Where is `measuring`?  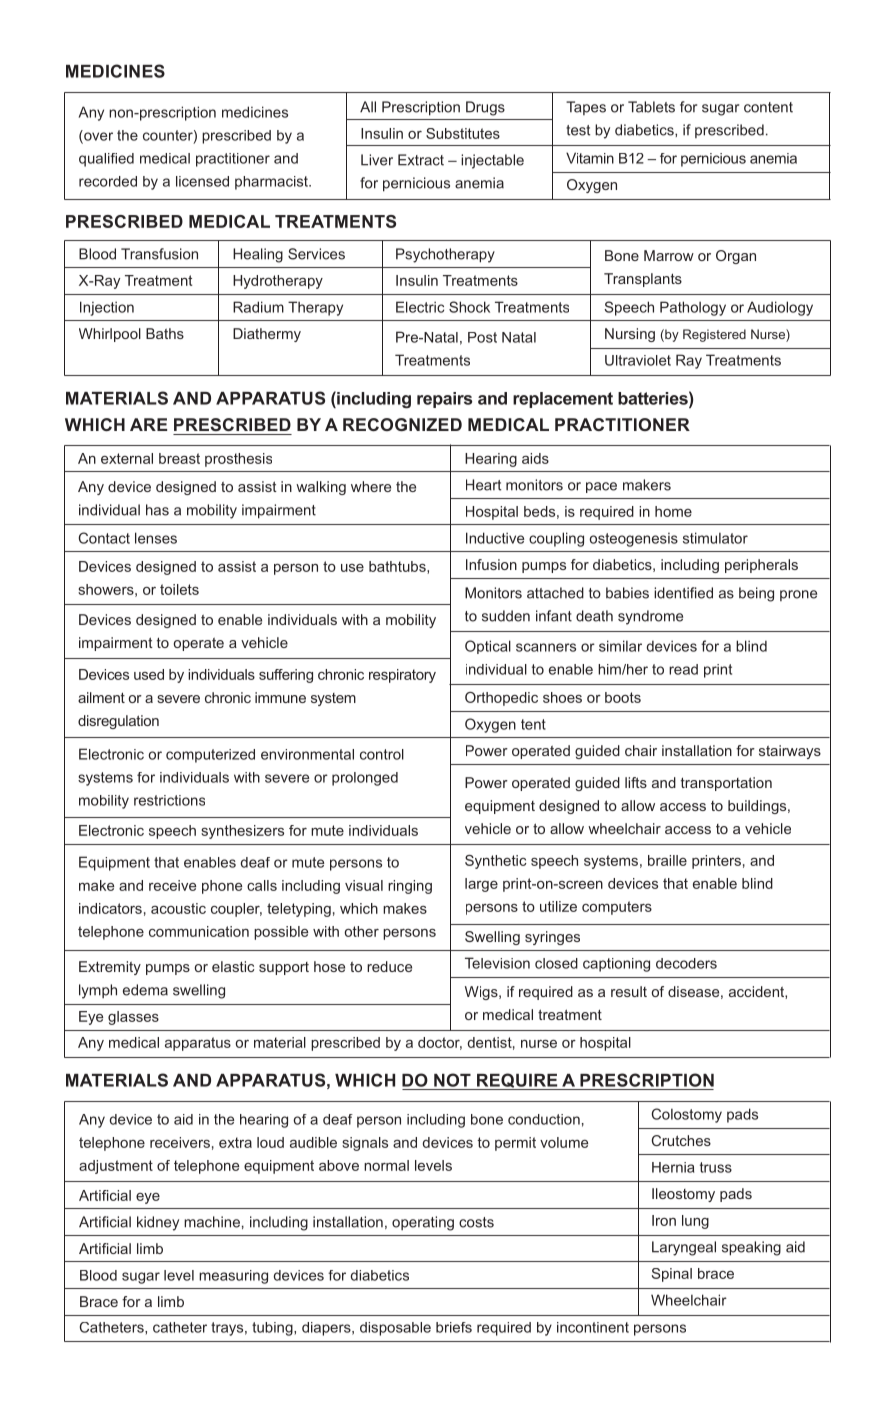
measuring is located at coordinates (233, 1277).
